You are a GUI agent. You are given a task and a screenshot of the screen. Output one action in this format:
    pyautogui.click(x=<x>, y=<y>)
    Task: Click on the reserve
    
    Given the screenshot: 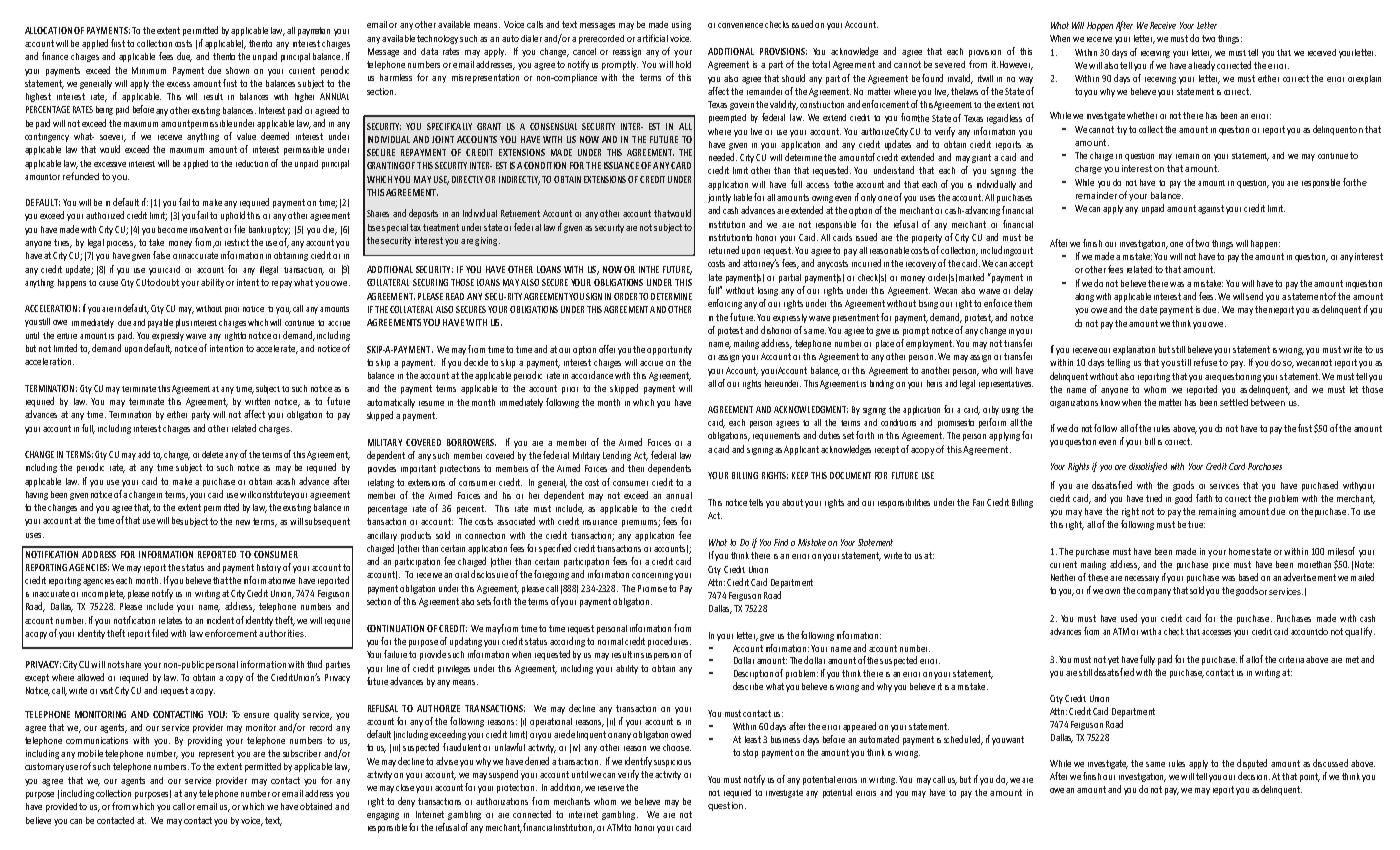 What is the action you would take?
    pyautogui.click(x=611, y=788)
